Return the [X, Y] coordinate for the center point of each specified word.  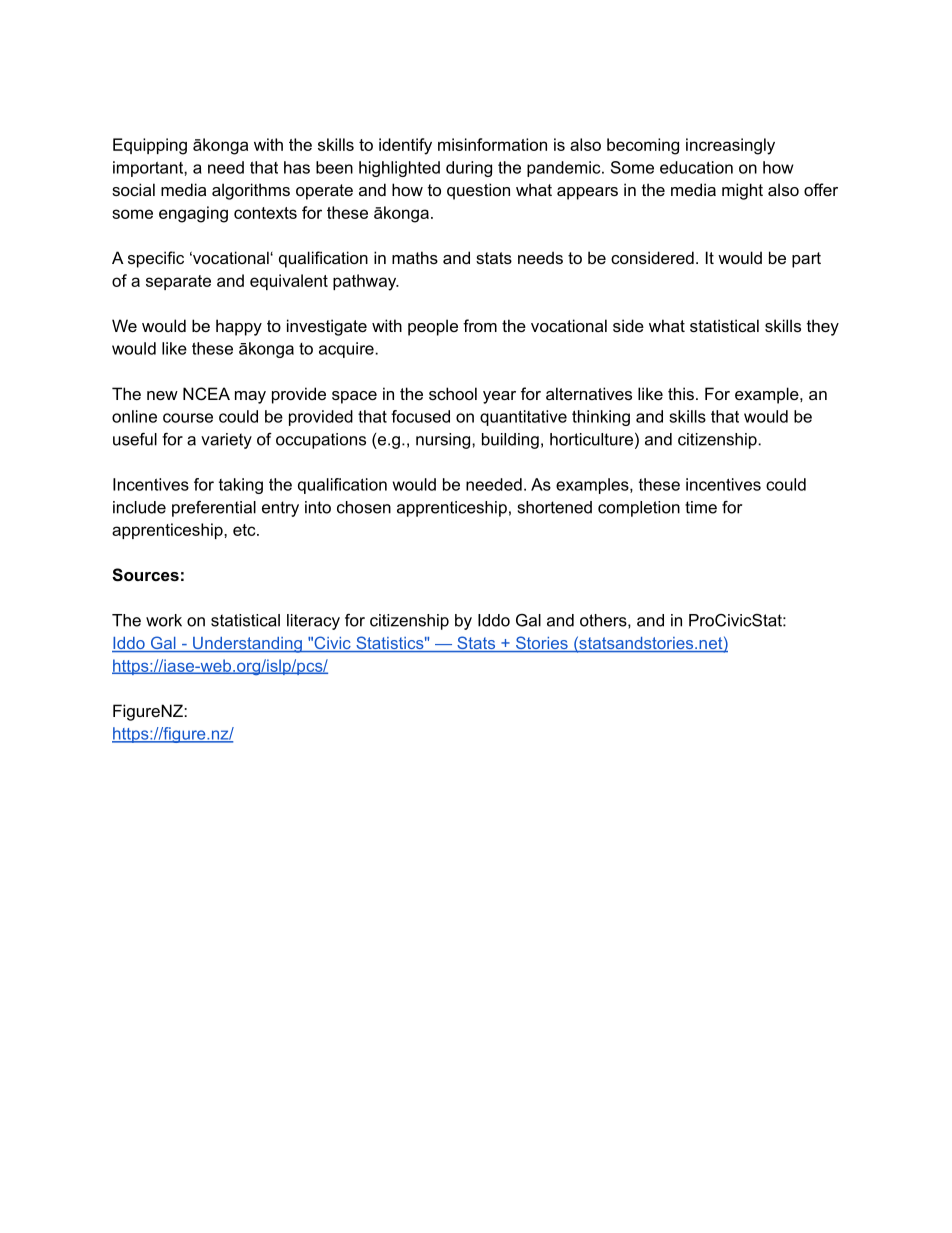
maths [415, 257]
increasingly [730, 146]
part [806, 260]
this [681, 393]
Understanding [247, 645]
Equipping [150, 146]
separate [178, 282]
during [469, 169]
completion [639, 509]
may [250, 397]
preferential [214, 509]
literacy [313, 622]
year [499, 397]
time [701, 507]
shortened [555, 507]
